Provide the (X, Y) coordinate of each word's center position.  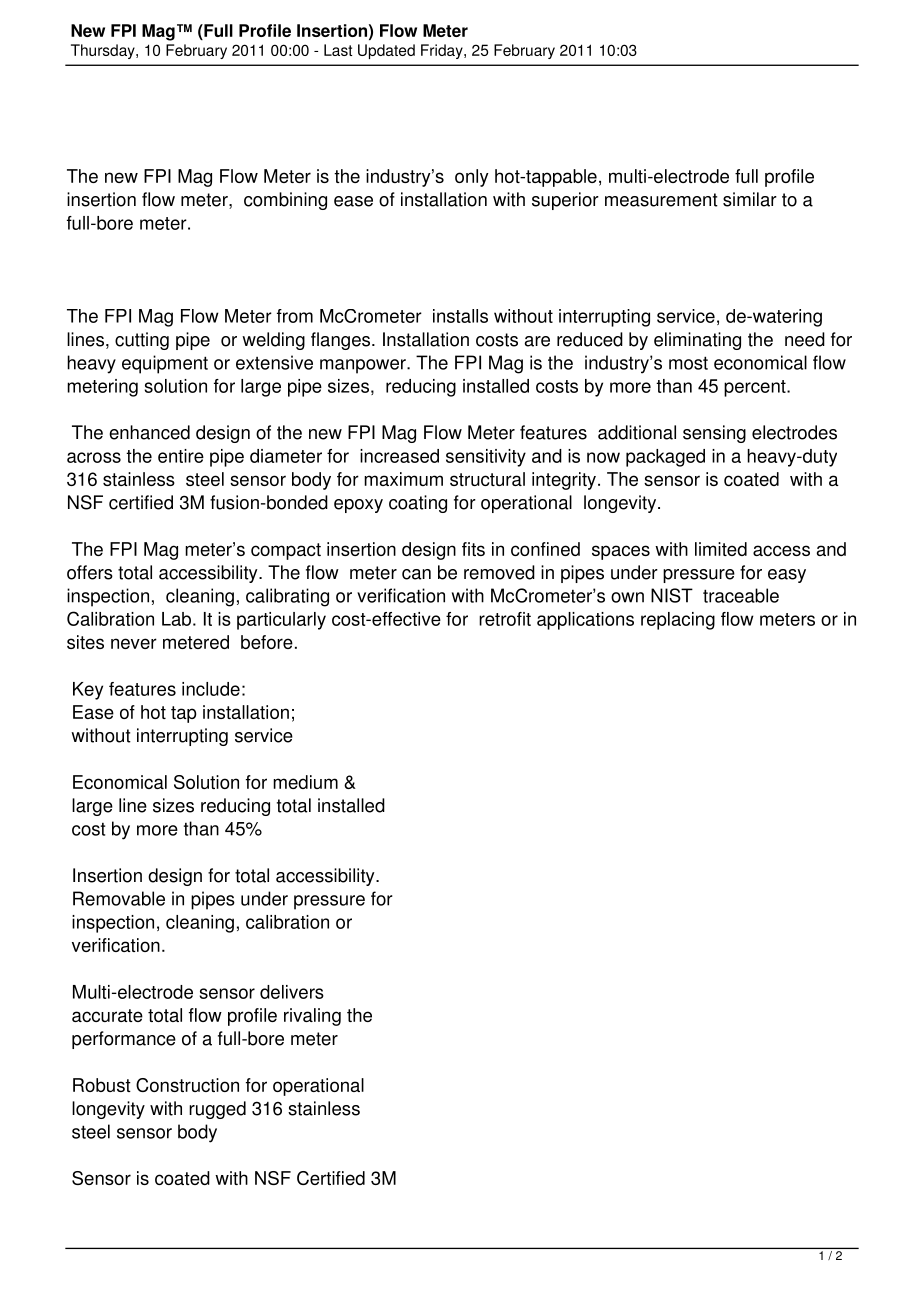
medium (305, 782)
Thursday (104, 51)
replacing (678, 621)
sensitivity (486, 458)
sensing (714, 434)
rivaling (312, 1017)
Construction (187, 1085)
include (211, 689)
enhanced (149, 432)
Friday (443, 51)
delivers (292, 992)
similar (750, 199)
